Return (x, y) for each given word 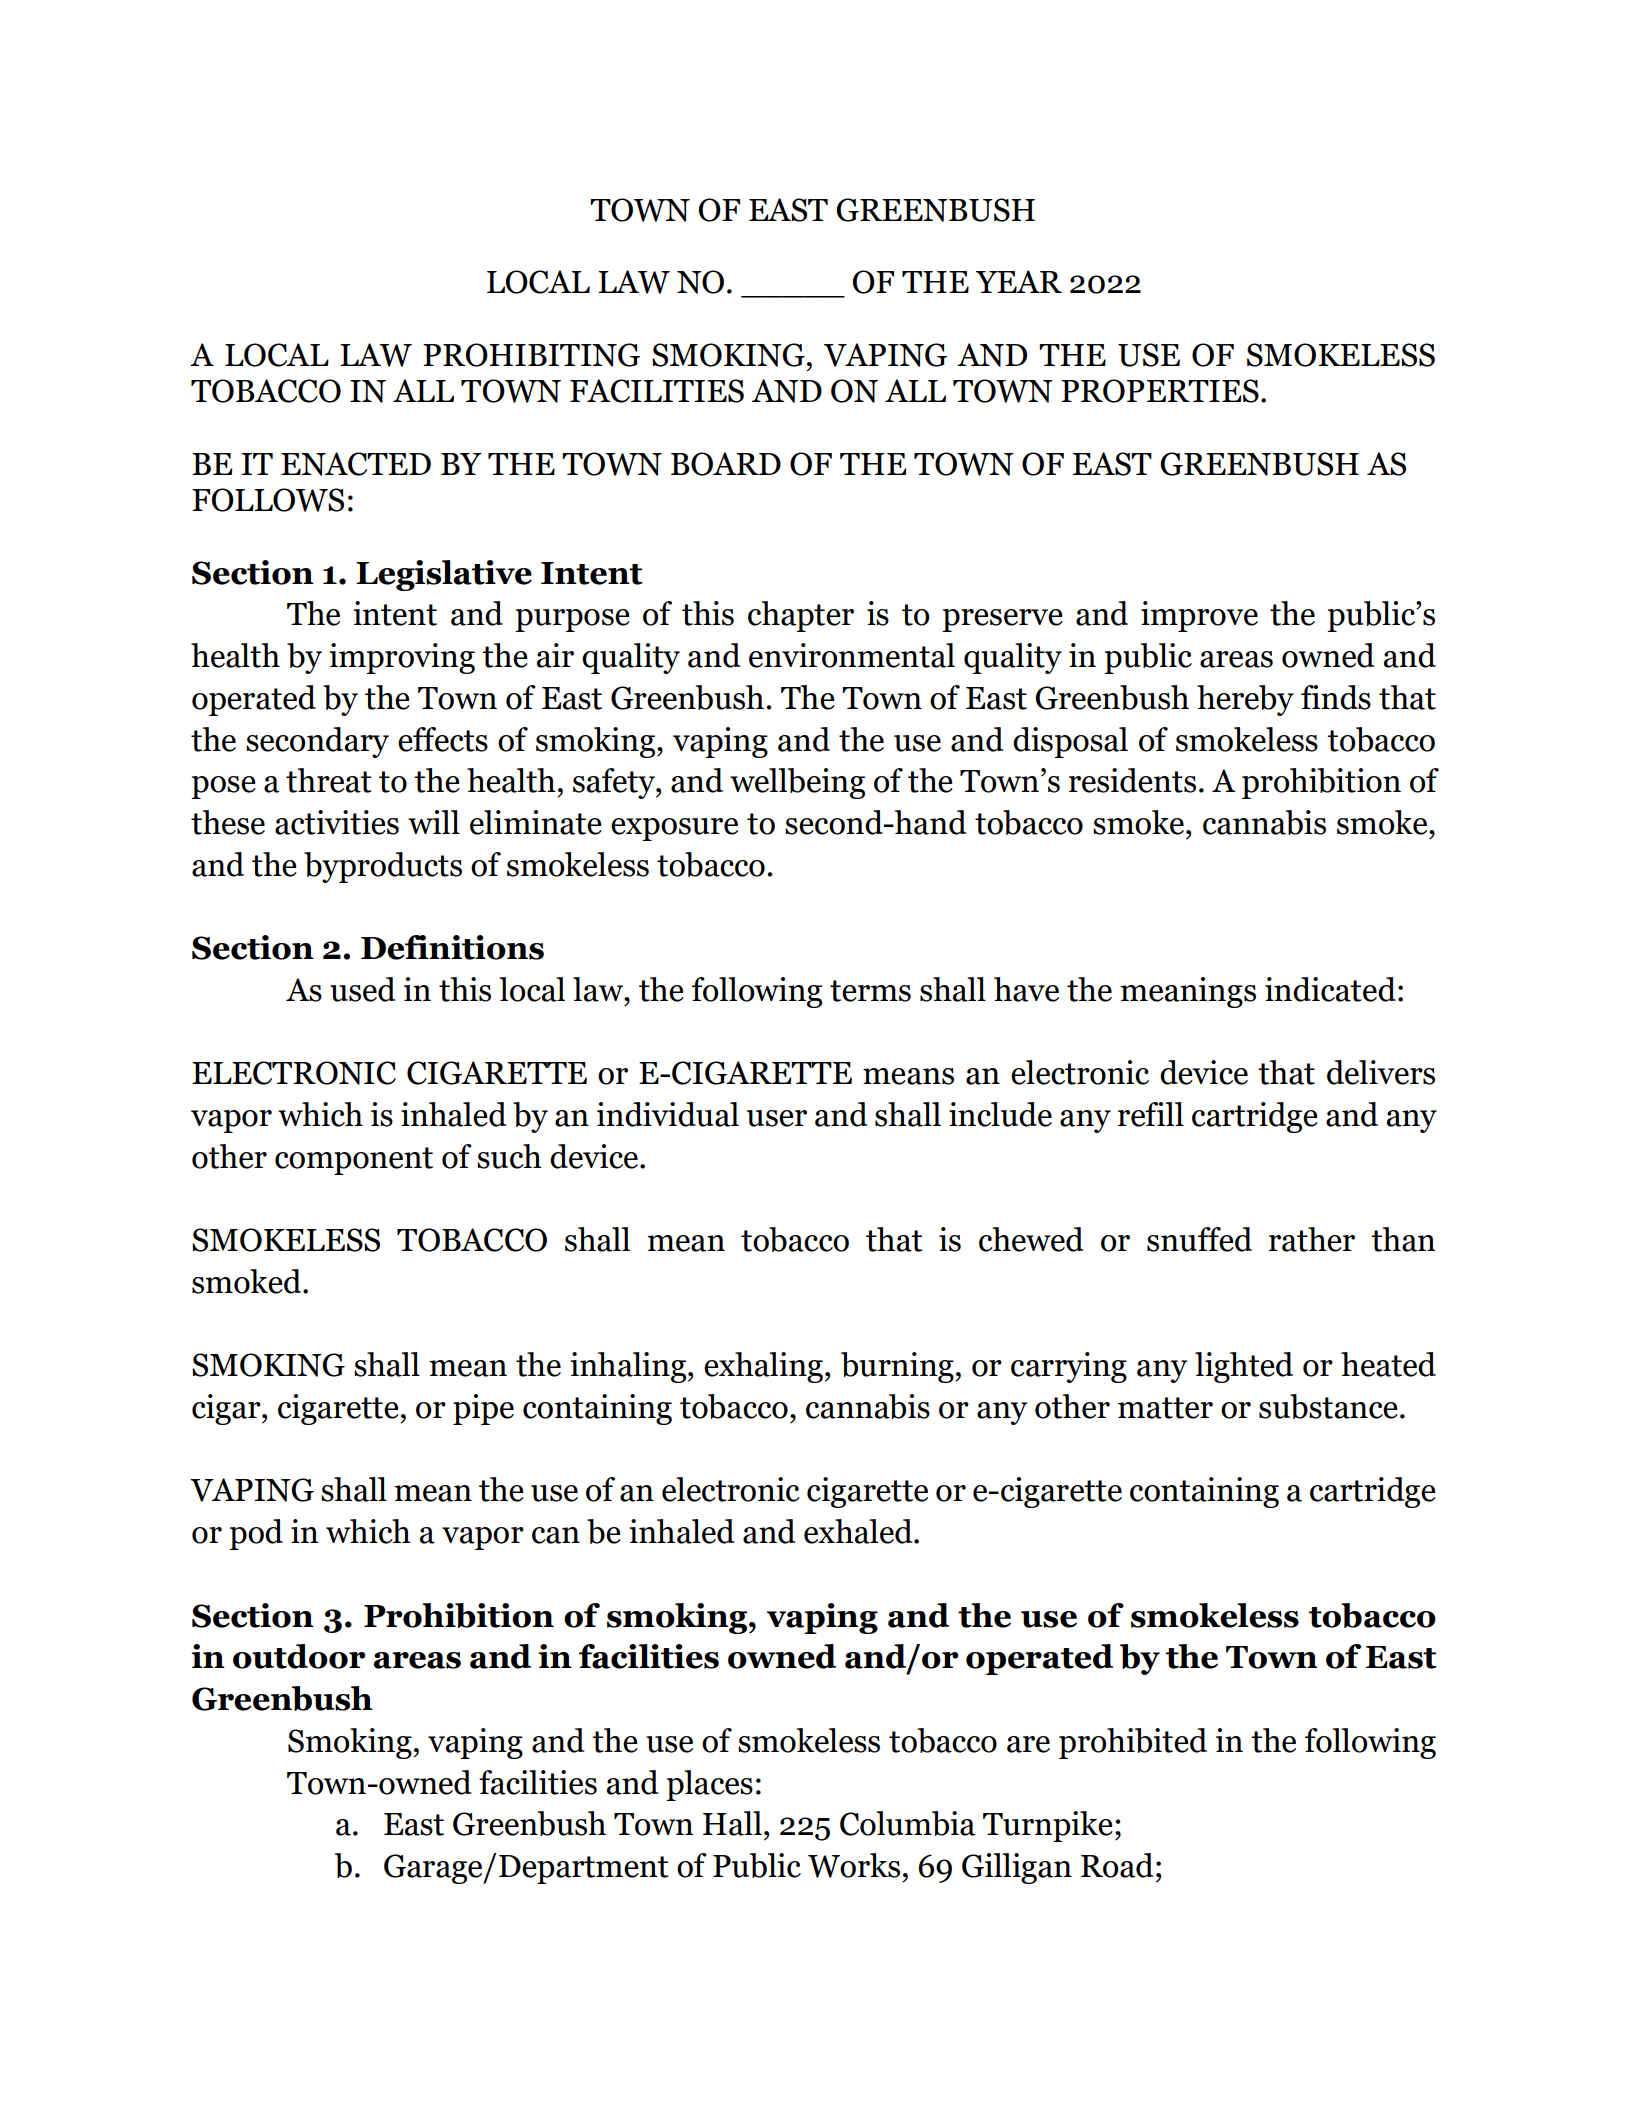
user (777, 1118)
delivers (1381, 1072)
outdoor (299, 1656)
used (362, 989)
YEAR (1019, 281)
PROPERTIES (1160, 391)
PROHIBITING (531, 355)
